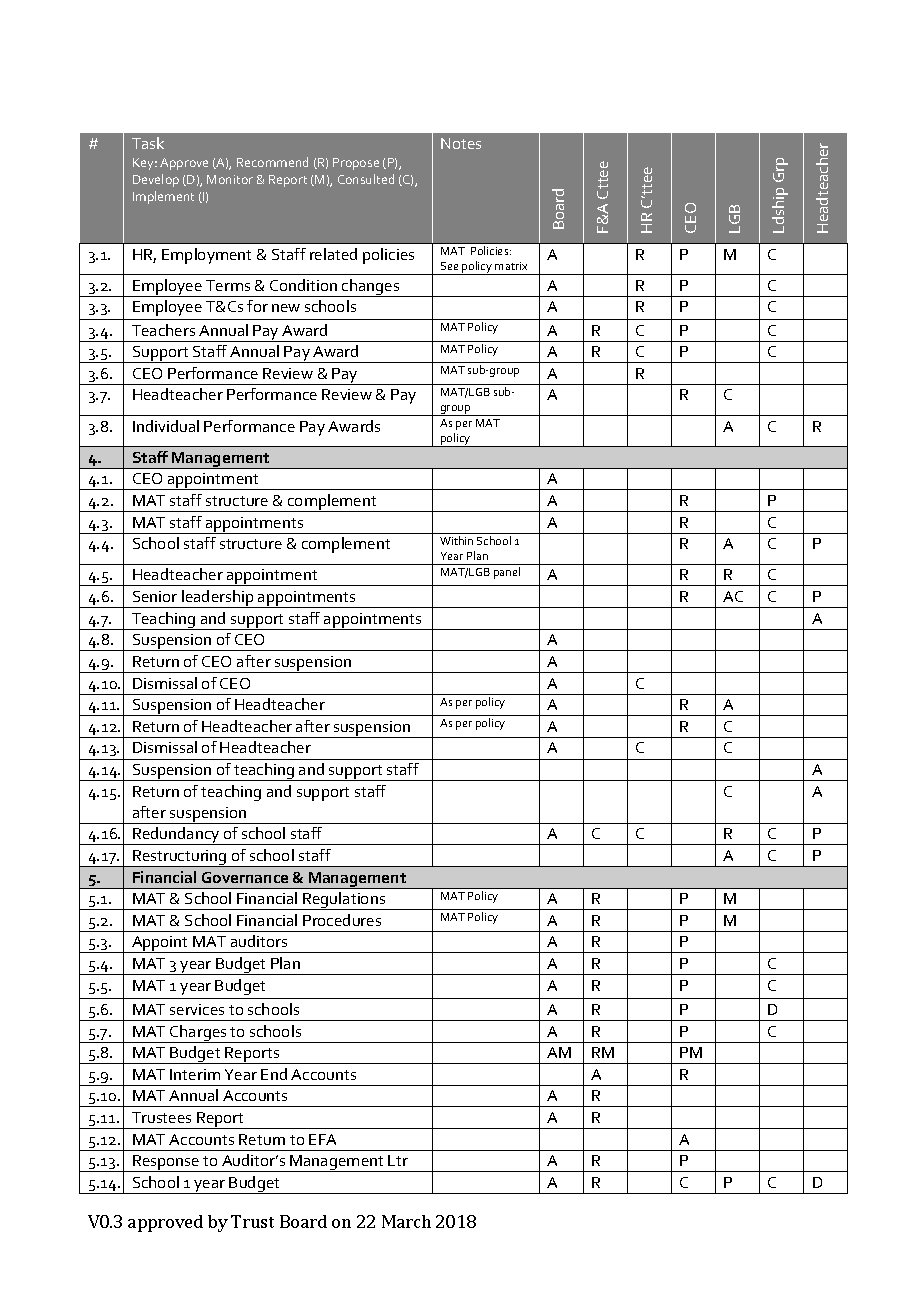  Describe the element at coordinates (344, 901) in the screenshot. I see `Regulations` at that location.
